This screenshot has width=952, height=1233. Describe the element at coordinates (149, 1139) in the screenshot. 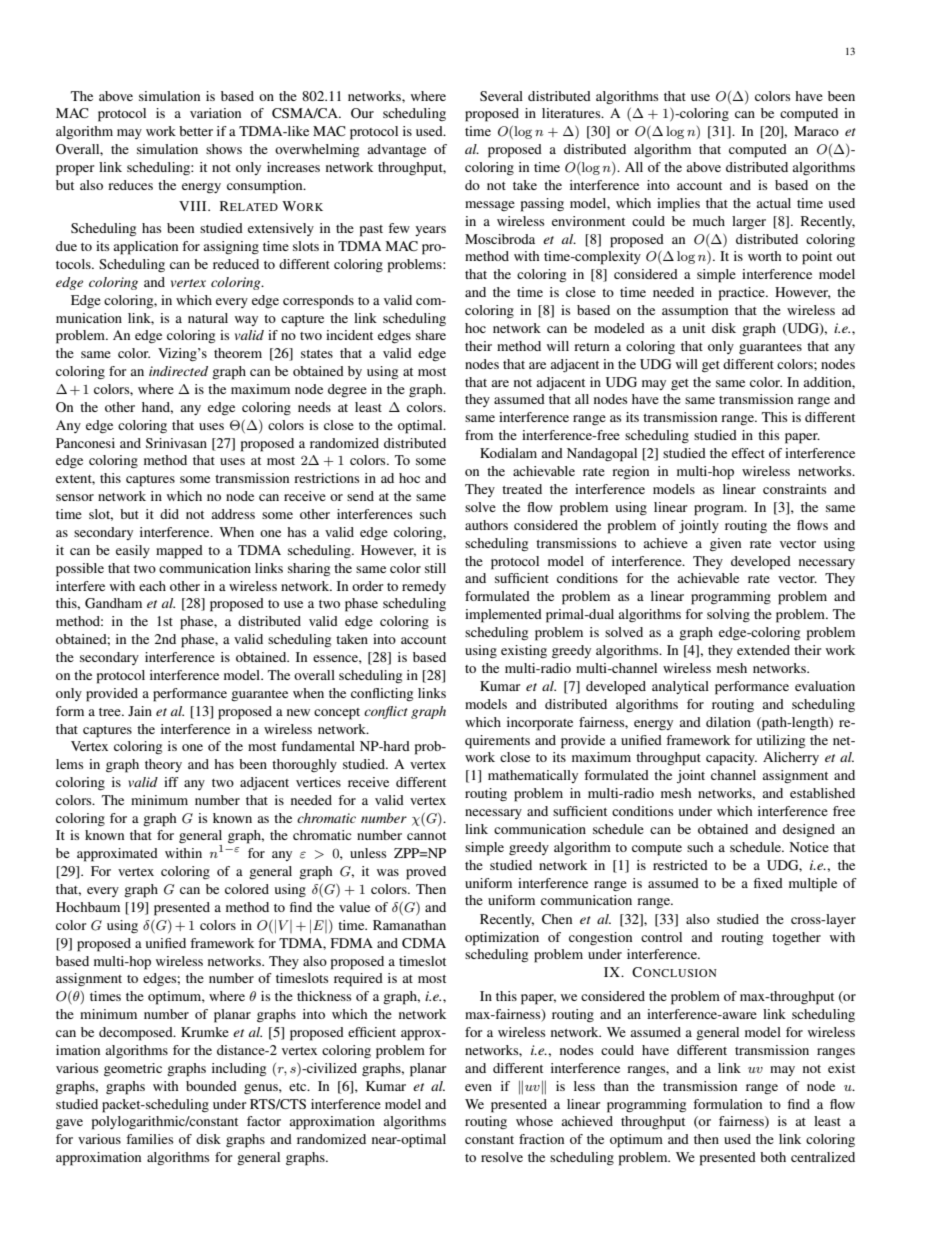

I see `families` at that location.
